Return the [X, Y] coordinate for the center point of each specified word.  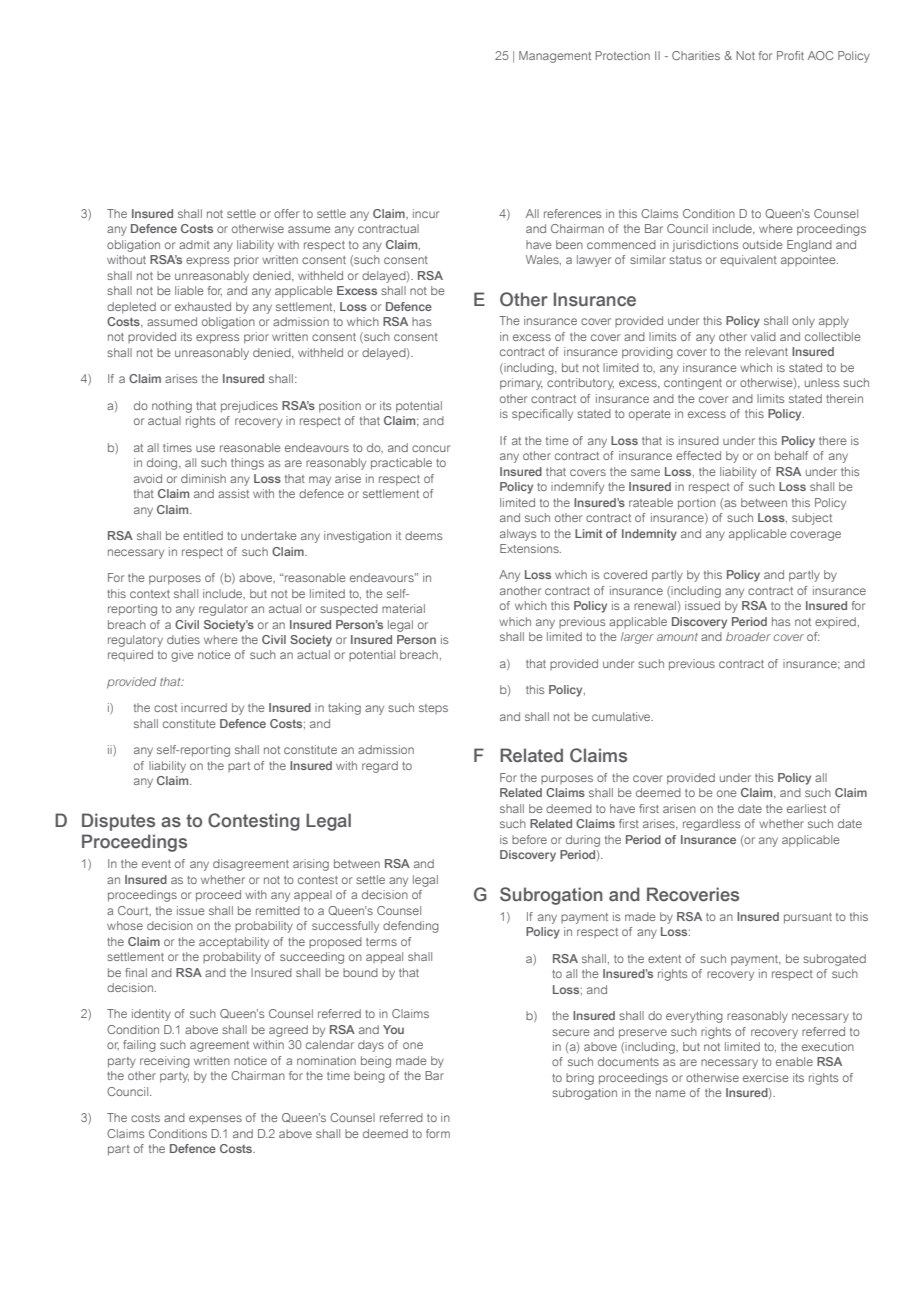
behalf [791, 455]
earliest [806, 808]
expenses [215, 1120]
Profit [790, 55]
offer [286, 213]
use [205, 448]
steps [433, 709]
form [438, 1133]
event [156, 864]
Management [555, 57]
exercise [766, 1077]
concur [431, 448]
